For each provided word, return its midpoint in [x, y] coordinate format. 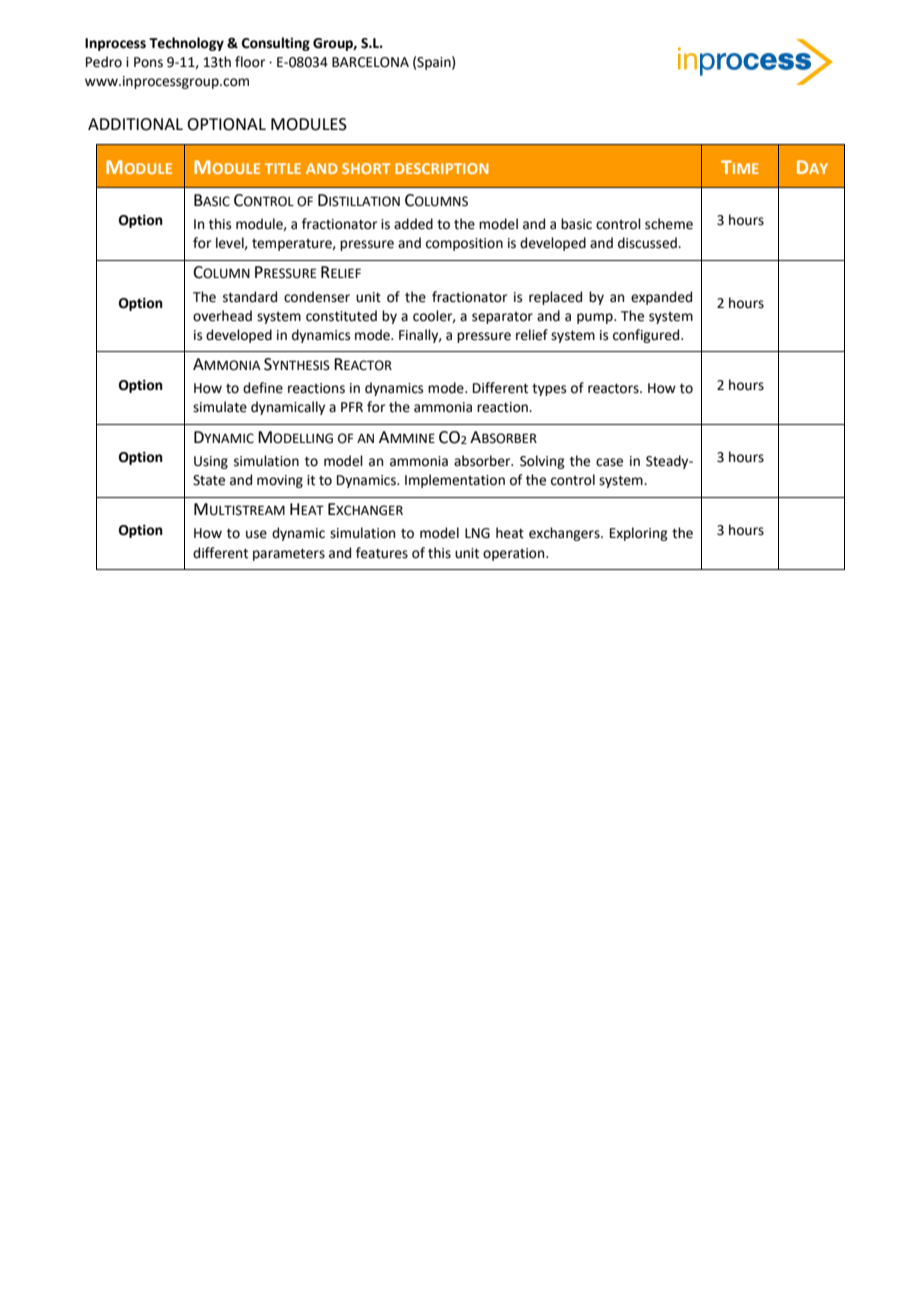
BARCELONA [370, 62]
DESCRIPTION [442, 168]
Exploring [639, 534]
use [256, 534]
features [382, 553]
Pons [148, 62]
